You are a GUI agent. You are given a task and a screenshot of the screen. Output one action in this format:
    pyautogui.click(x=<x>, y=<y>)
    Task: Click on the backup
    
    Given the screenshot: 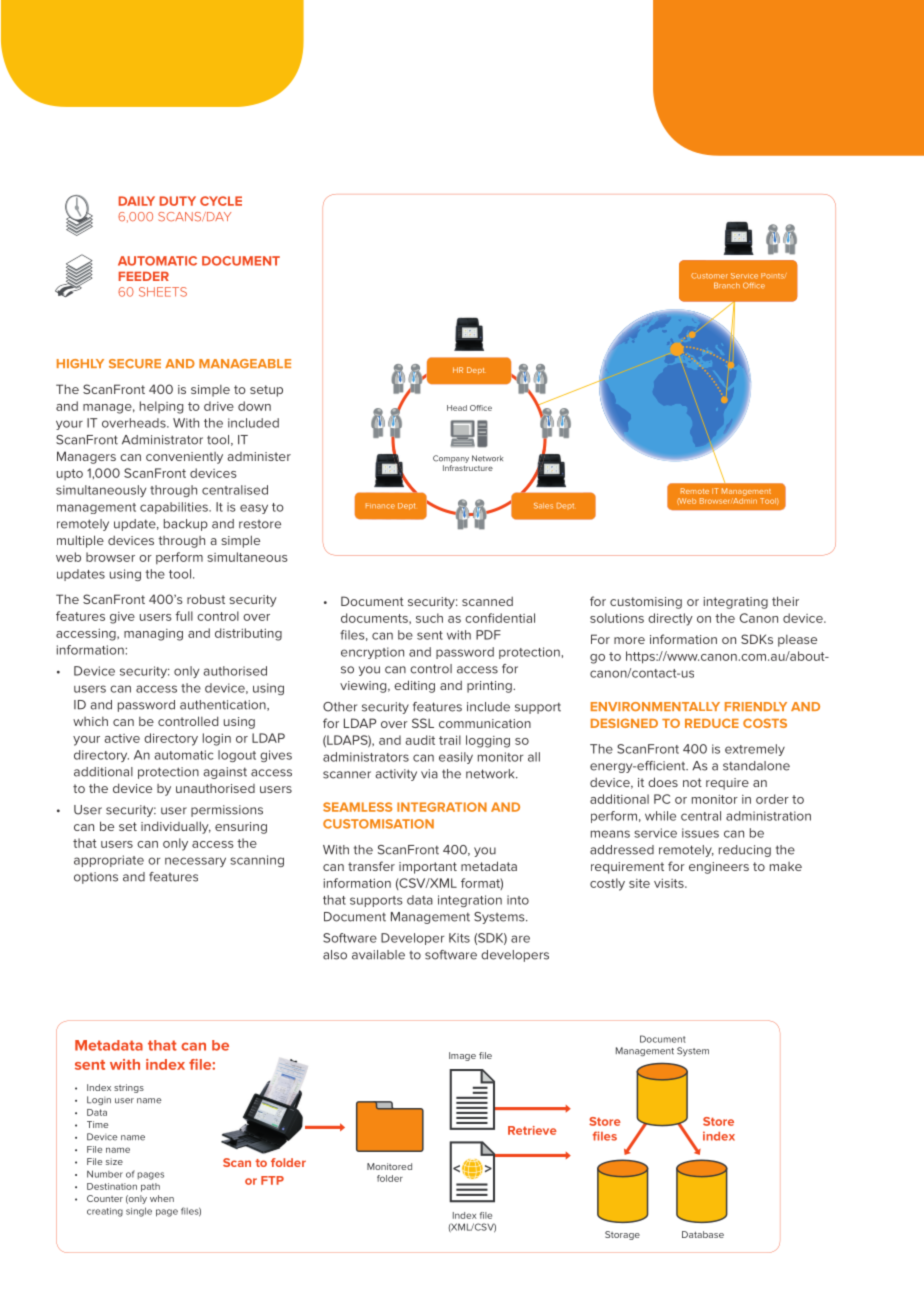 What is the action you would take?
    pyautogui.click(x=186, y=525)
